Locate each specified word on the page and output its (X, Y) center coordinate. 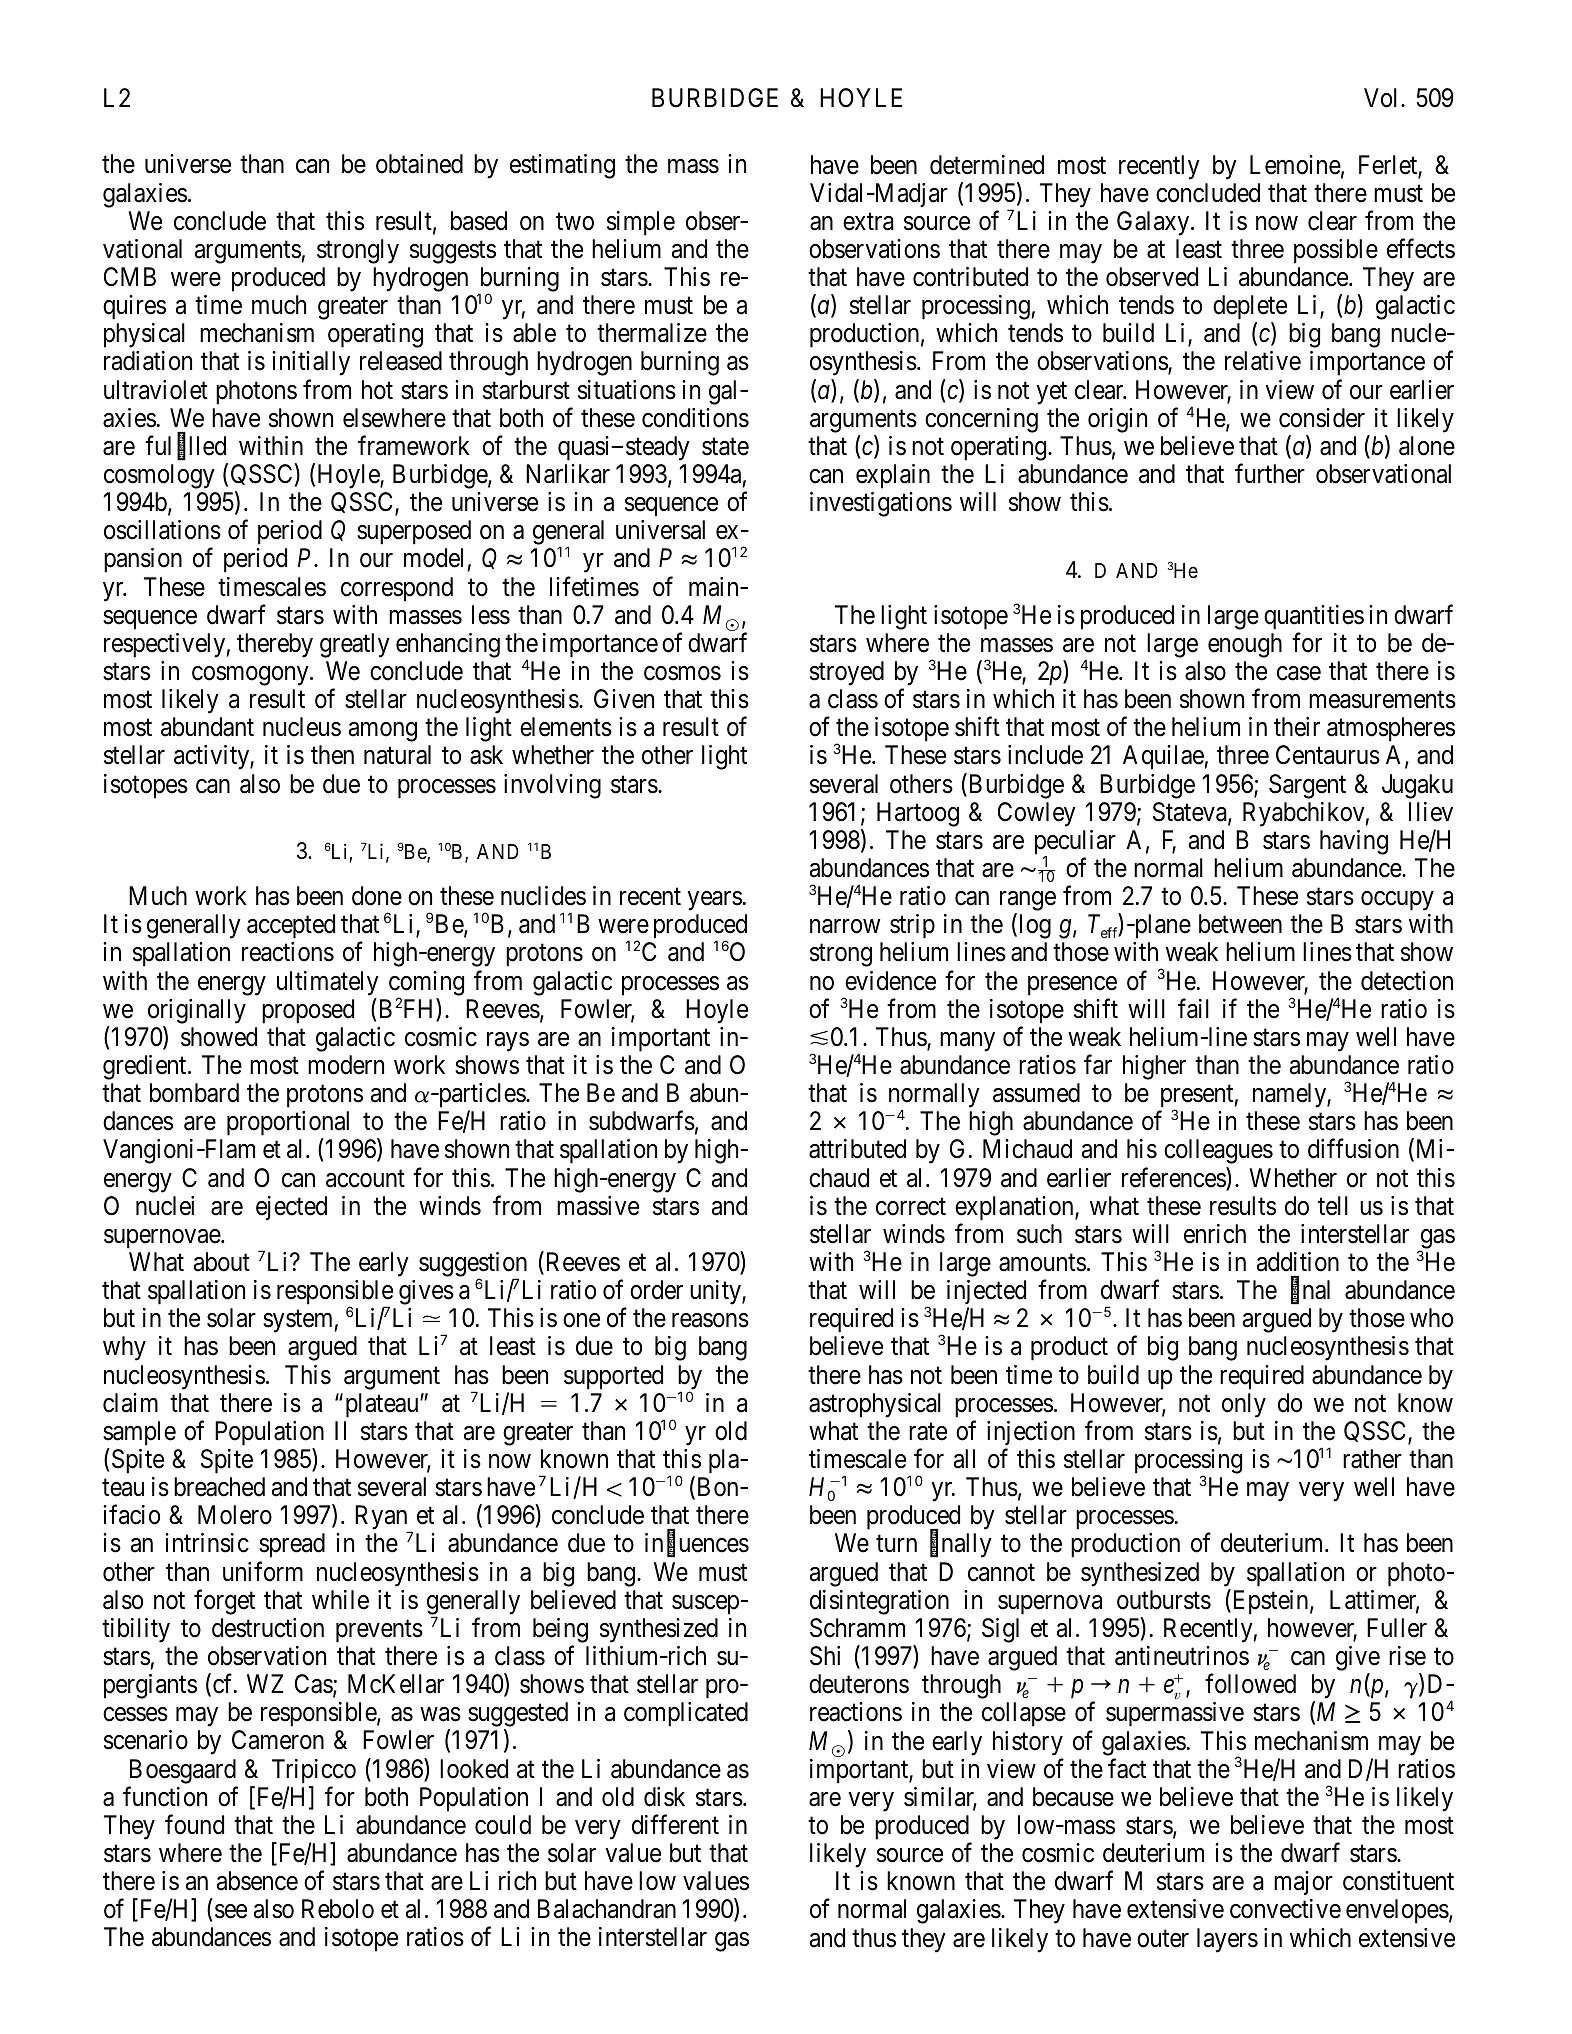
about (222, 1262)
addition (1298, 1262)
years (714, 901)
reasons (710, 1321)
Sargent (1307, 786)
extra (868, 222)
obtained (419, 164)
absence (257, 1881)
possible (1336, 251)
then (332, 755)
